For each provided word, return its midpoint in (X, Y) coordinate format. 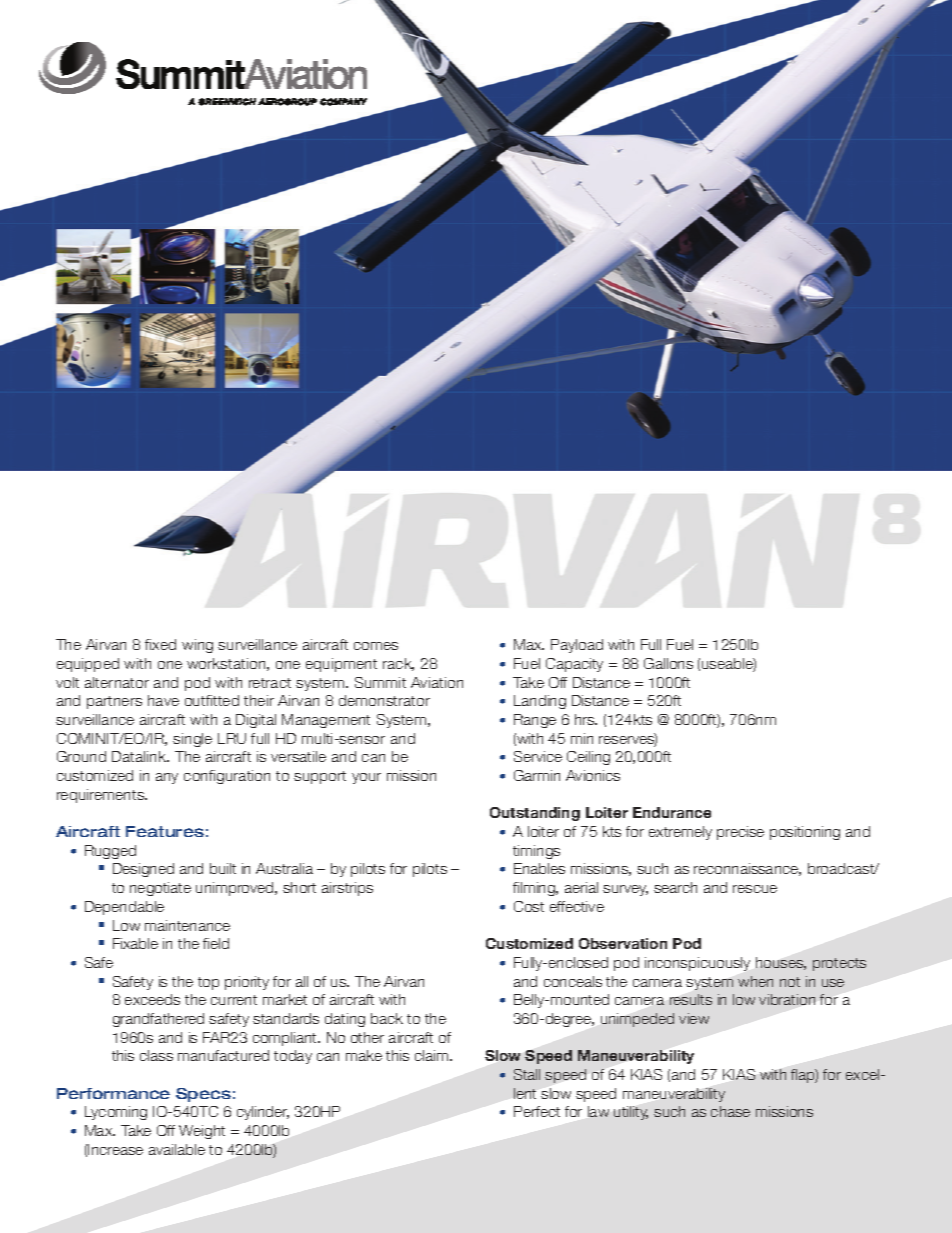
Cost (529, 906)
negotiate (160, 889)
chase (730, 1111)
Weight (202, 1132)
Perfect (537, 1111)
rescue (755, 889)
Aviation (437, 682)
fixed (160, 644)
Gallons (668, 663)
